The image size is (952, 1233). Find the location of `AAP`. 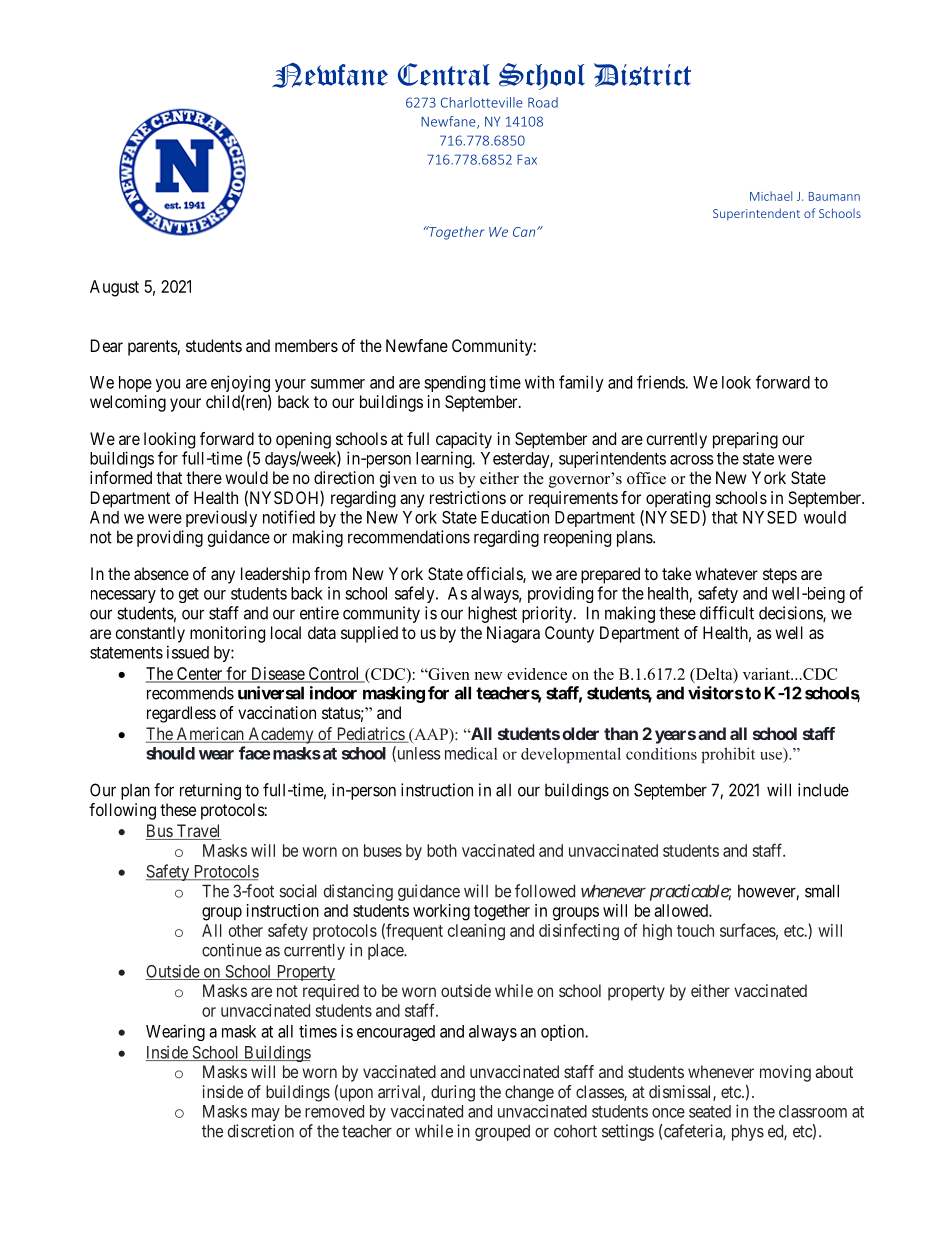

AAP is located at coordinates (431, 734).
